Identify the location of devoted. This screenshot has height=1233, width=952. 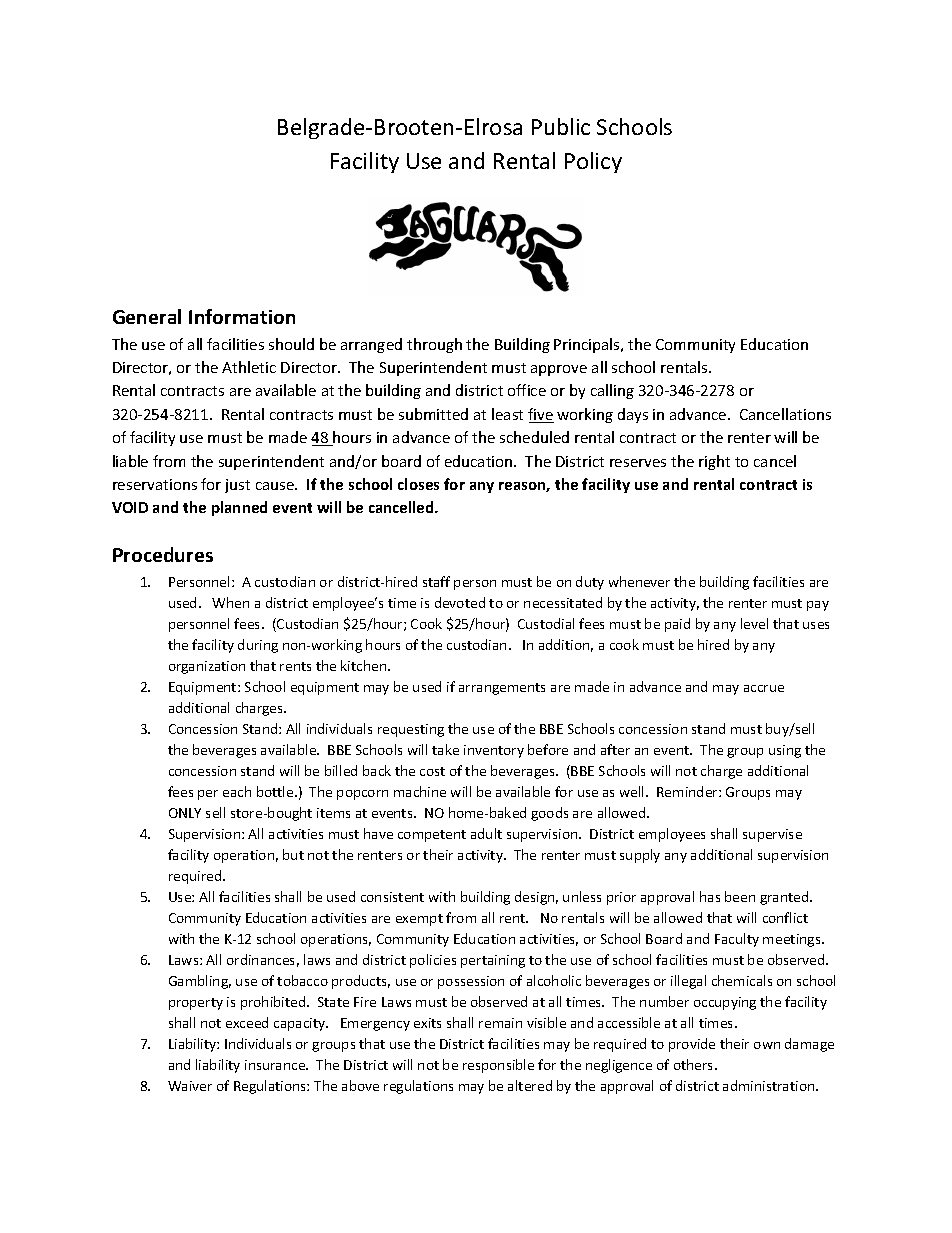
(460, 602).
